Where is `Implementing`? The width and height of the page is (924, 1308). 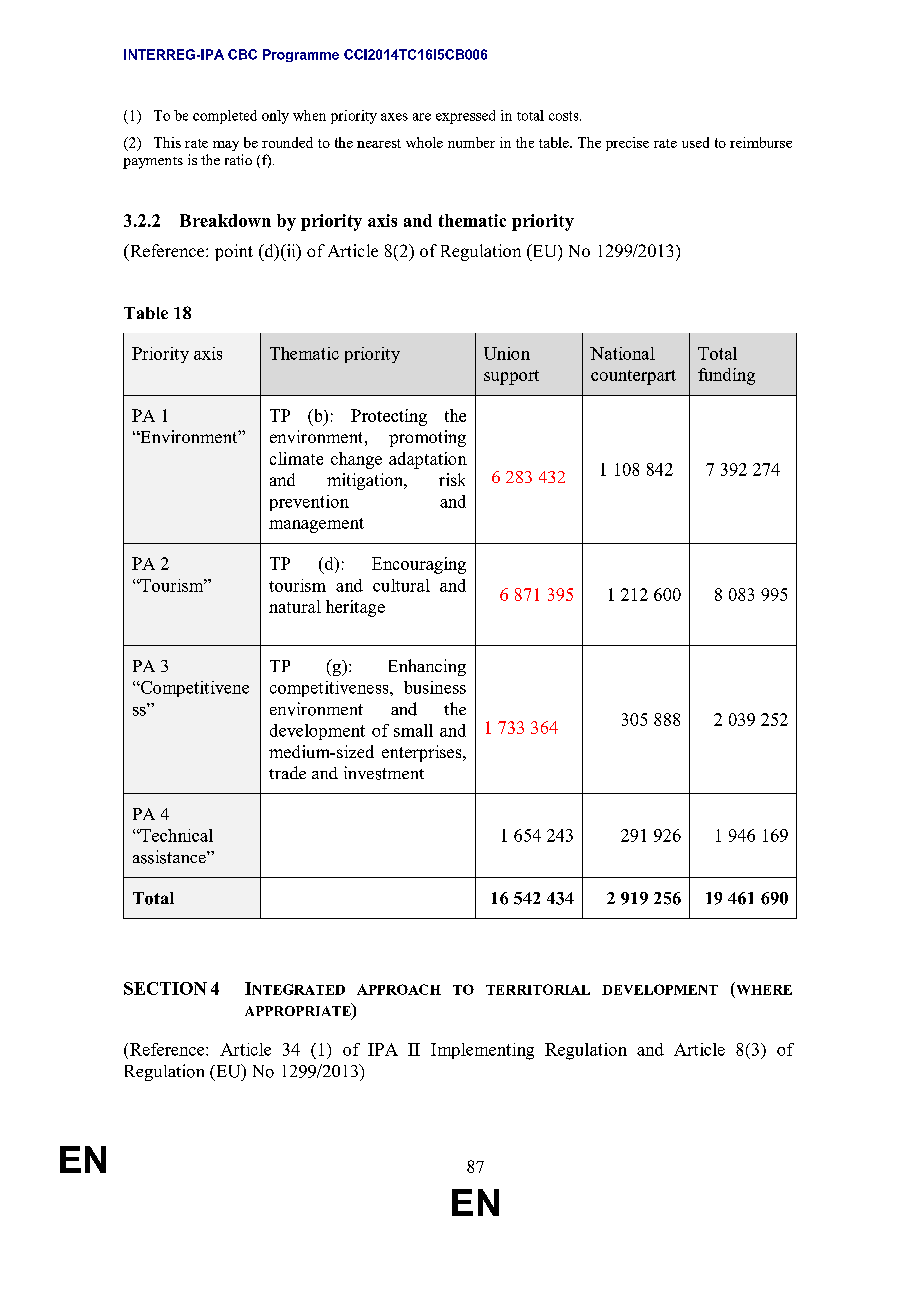
Implementing is located at coordinates (482, 1051).
